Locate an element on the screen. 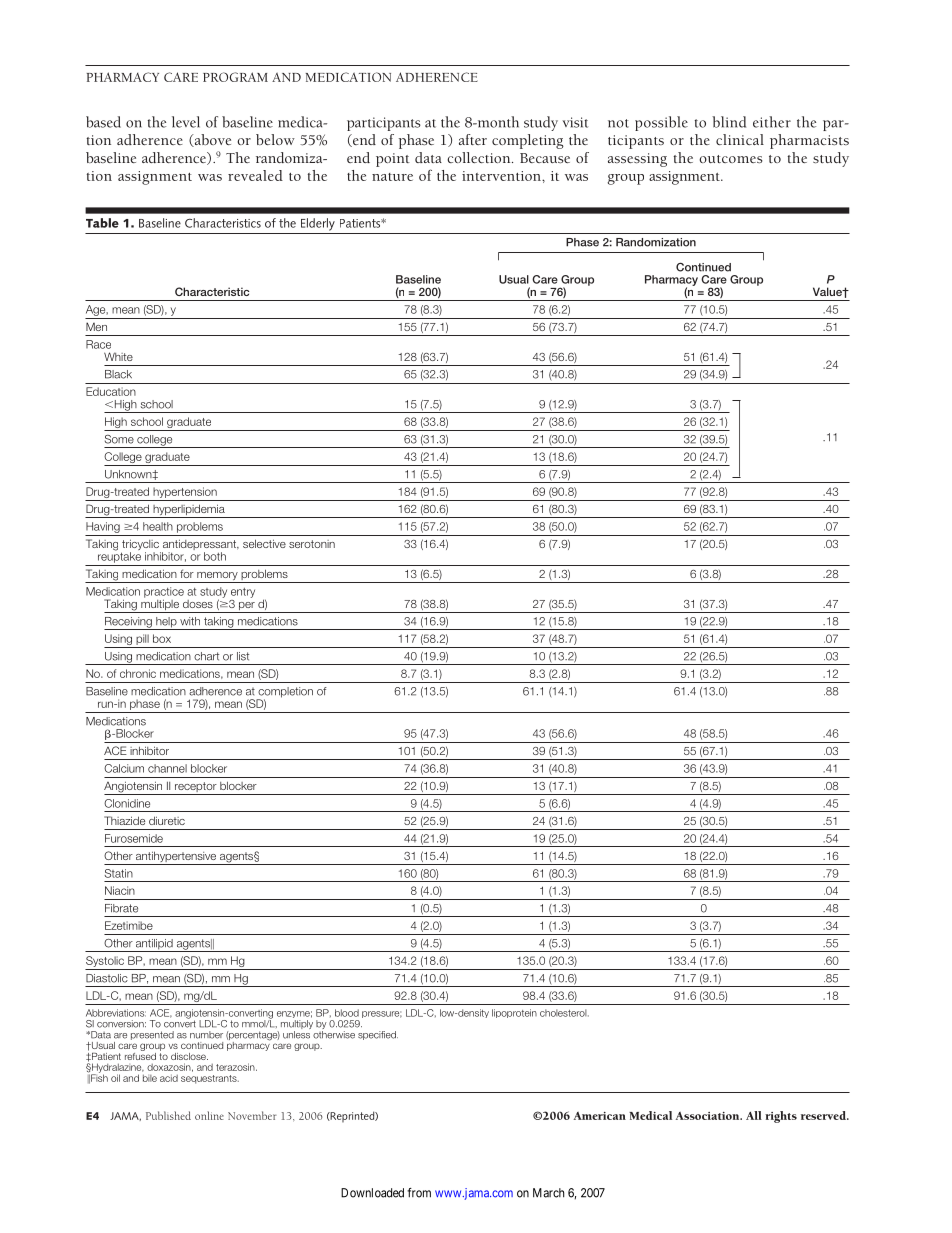  level is located at coordinates (186, 122).
